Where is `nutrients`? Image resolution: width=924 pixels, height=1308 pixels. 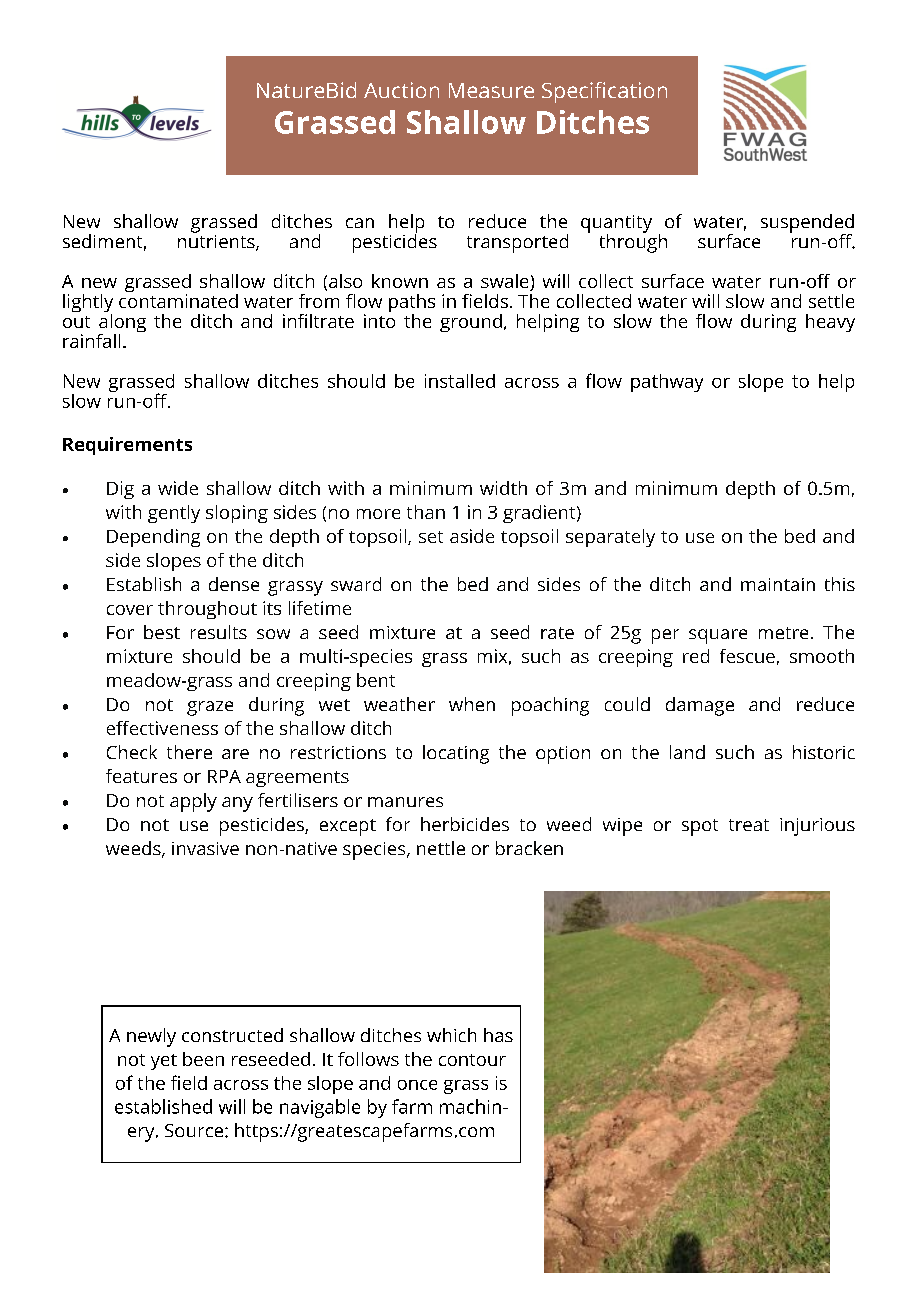
nutrients is located at coordinates (217, 241).
